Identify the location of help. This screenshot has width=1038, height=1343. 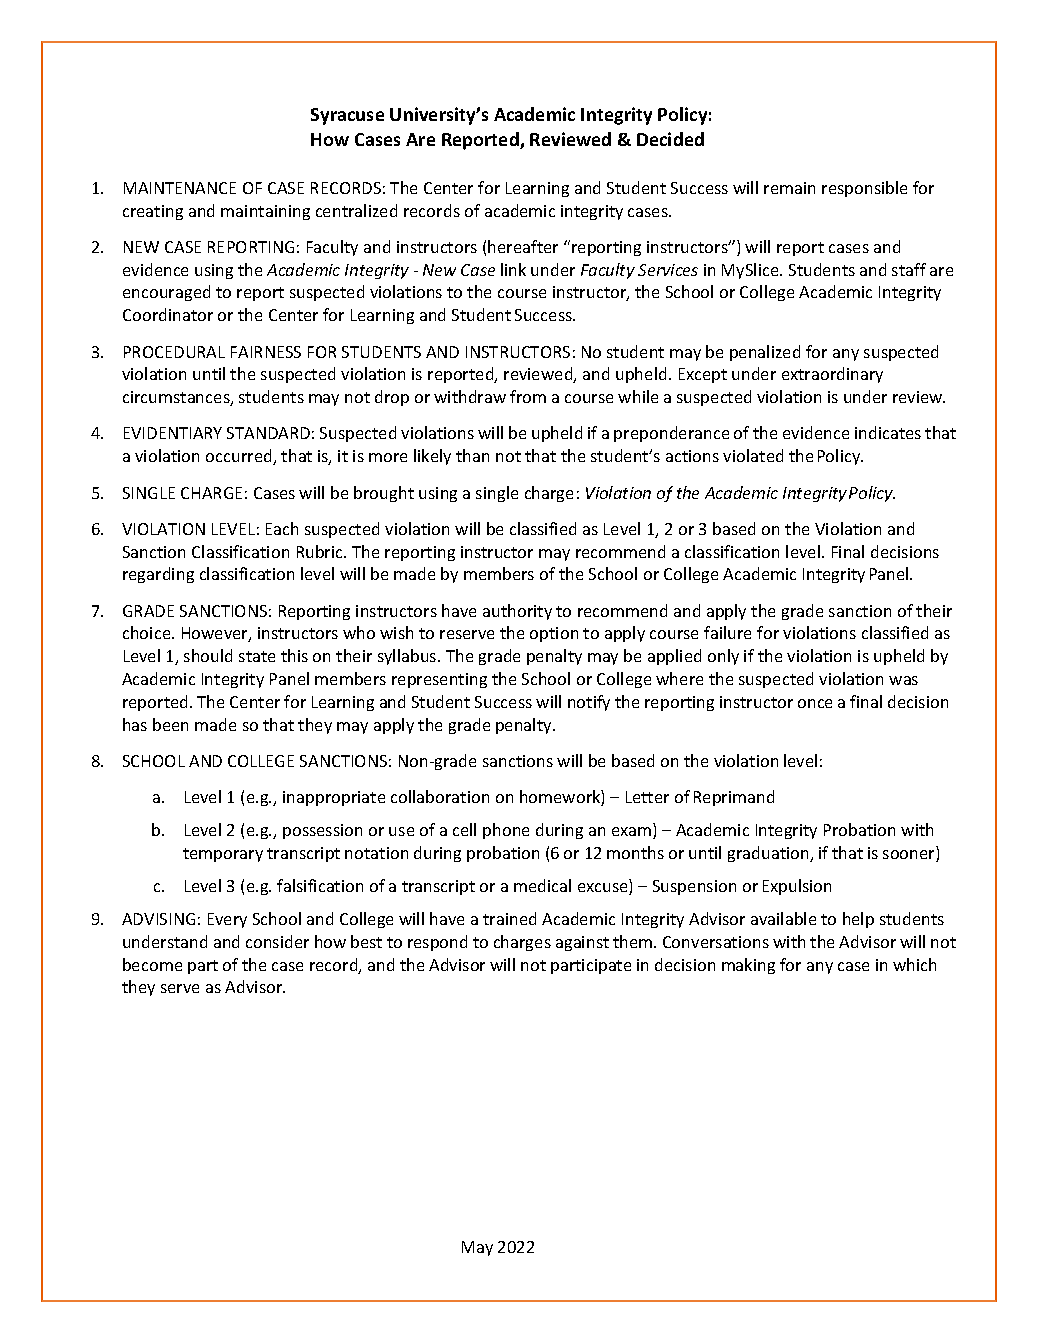
(858, 920).
